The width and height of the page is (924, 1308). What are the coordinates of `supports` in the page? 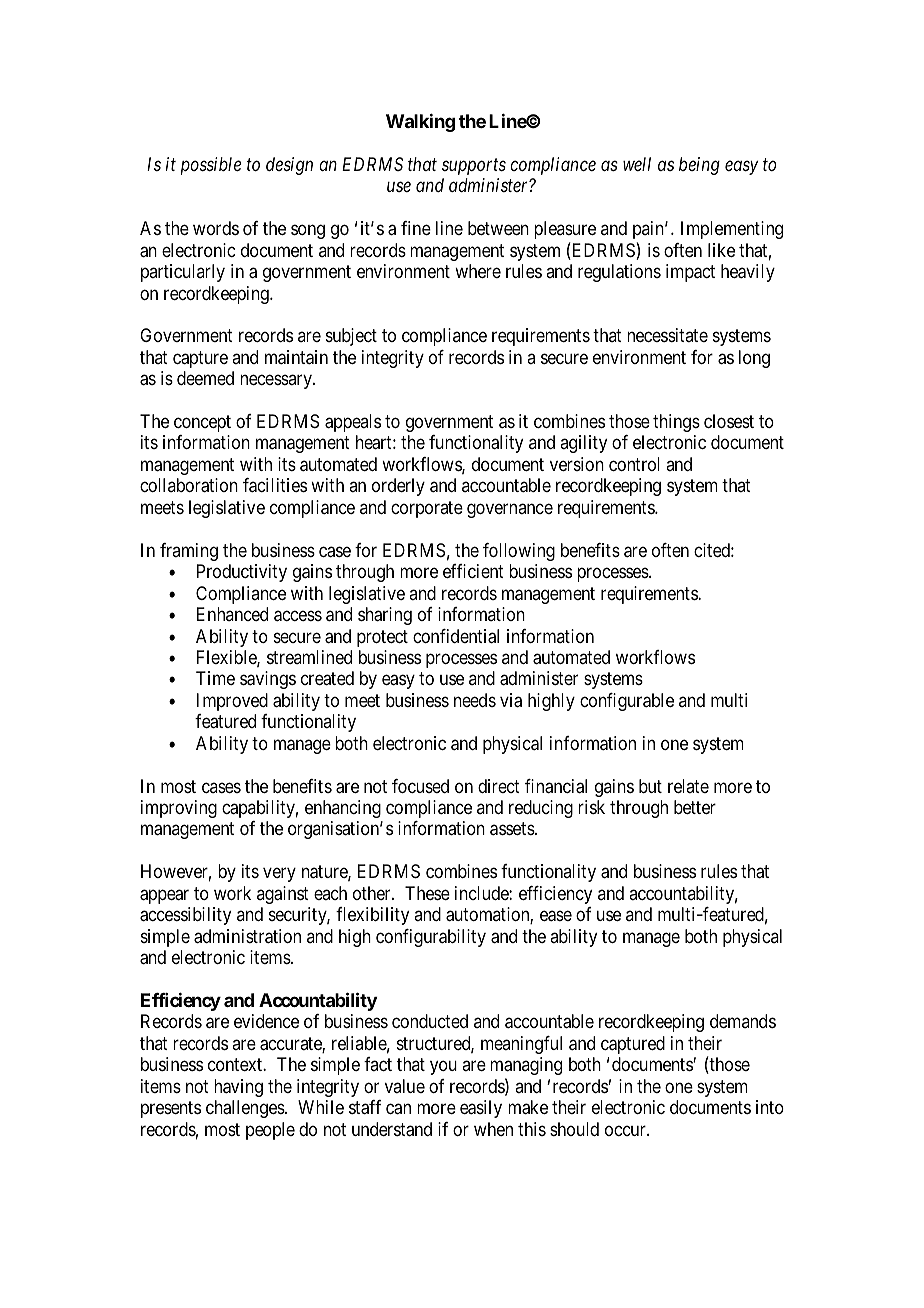 It's located at (474, 167).
